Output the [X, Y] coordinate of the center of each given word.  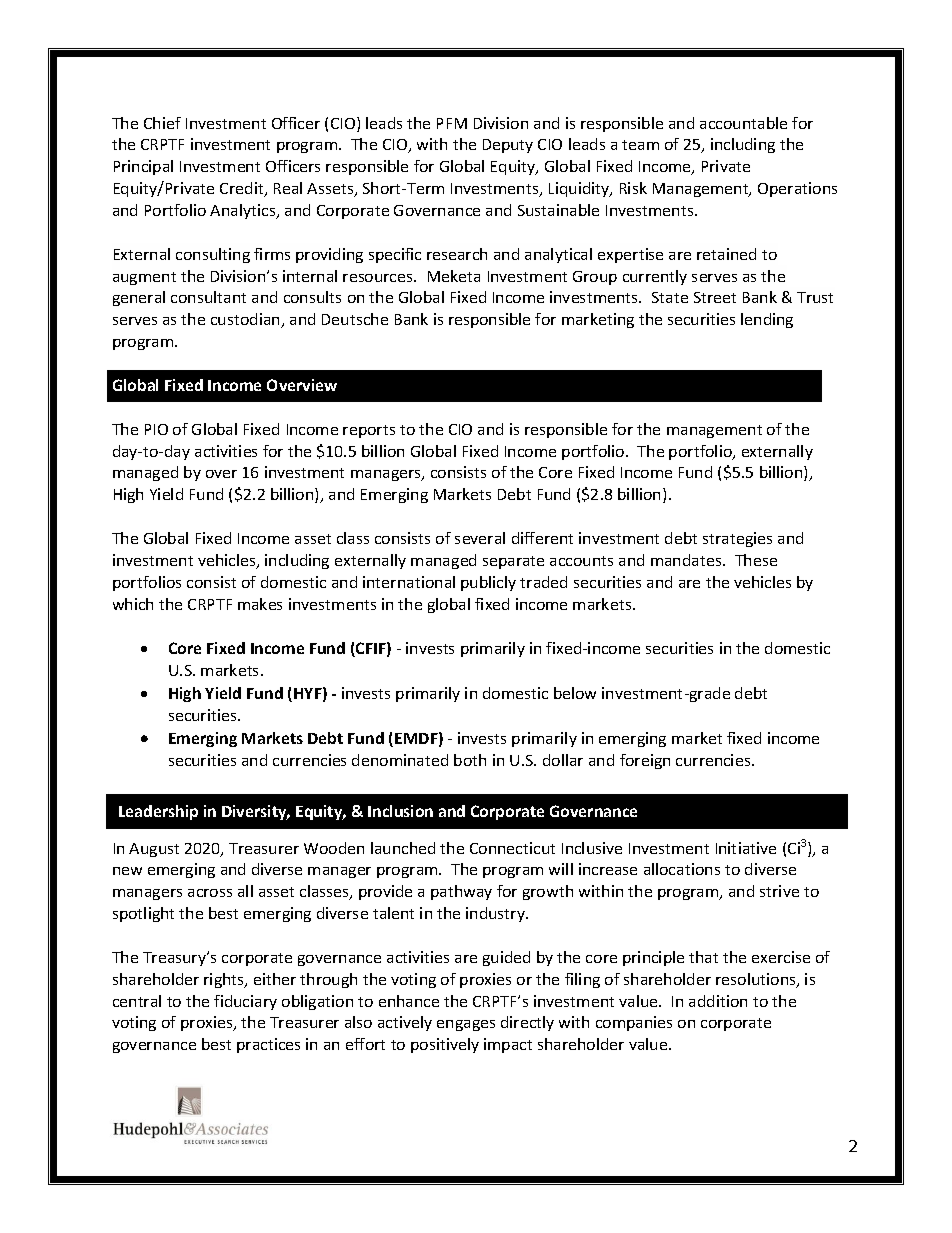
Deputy [508, 146]
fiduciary [245, 1002]
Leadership [158, 812]
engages [466, 1025]
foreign [645, 761]
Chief [162, 123]
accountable [743, 123]
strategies [737, 539]
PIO [156, 429]
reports [369, 431]
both [470, 760]
